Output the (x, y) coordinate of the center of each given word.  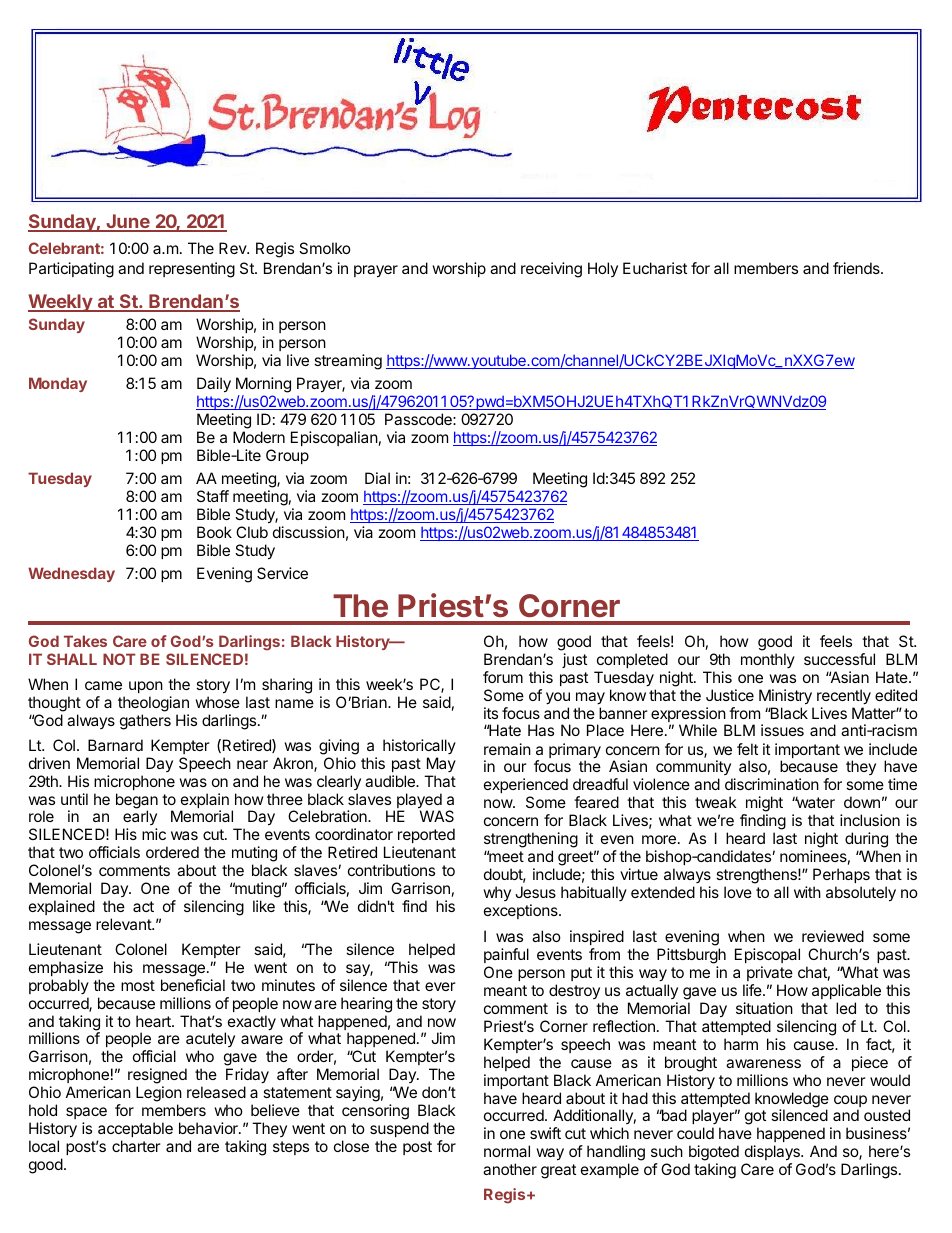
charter (136, 1146)
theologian (153, 704)
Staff (213, 496)
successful (839, 659)
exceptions (522, 911)
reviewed (833, 936)
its (491, 713)
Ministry (785, 697)
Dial (377, 478)
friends (857, 268)
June (128, 222)
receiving (551, 270)
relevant (124, 924)
